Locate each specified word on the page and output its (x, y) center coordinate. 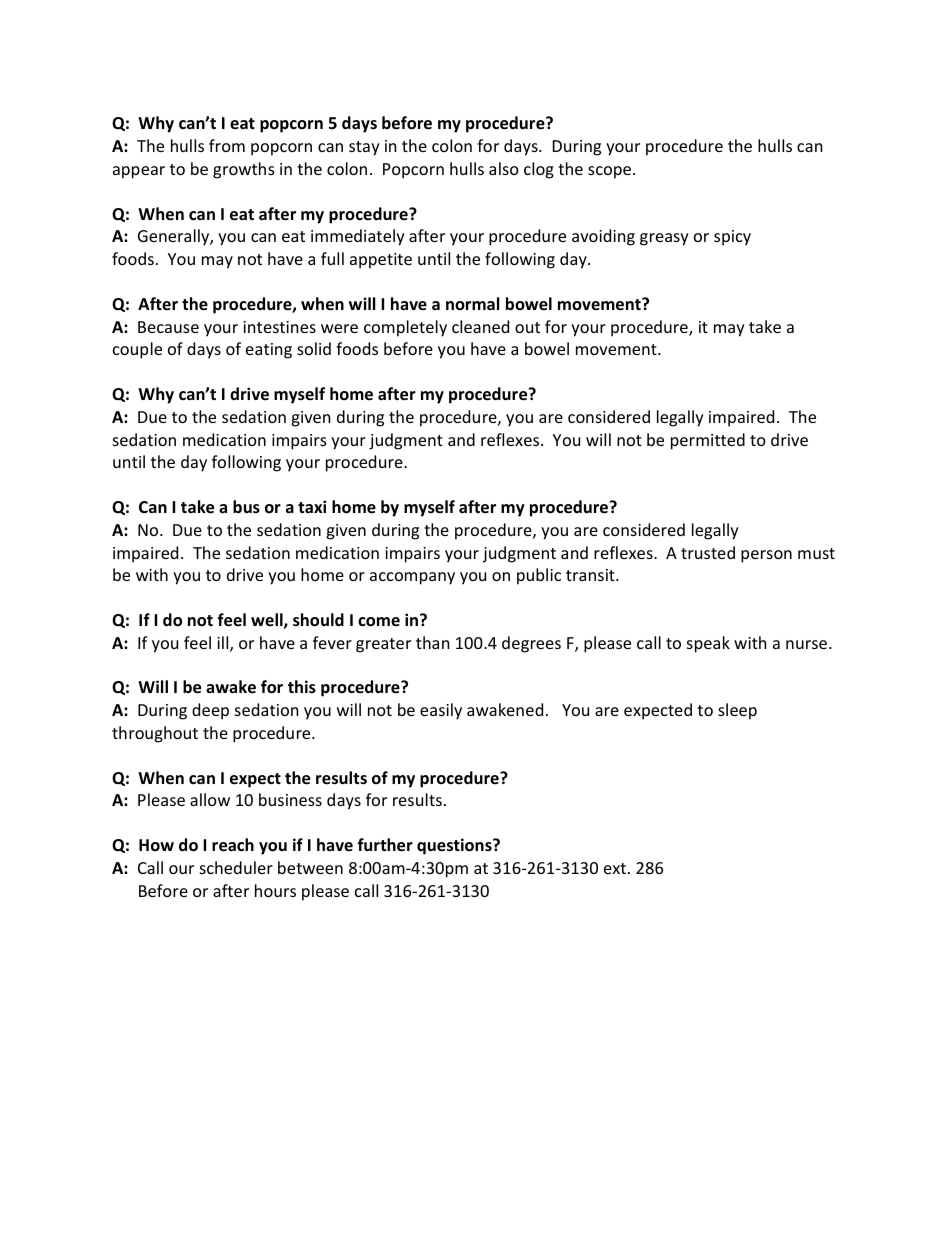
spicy (732, 238)
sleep (737, 711)
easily (441, 711)
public (539, 576)
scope (609, 172)
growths (244, 170)
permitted (708, 441)
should (318, 620)
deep (210, 711)
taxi (312, 506)
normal (472, 303)
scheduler (236, 867)
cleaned (480, 326)
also (504, 168)
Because (168, 327)
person (766, 556)
